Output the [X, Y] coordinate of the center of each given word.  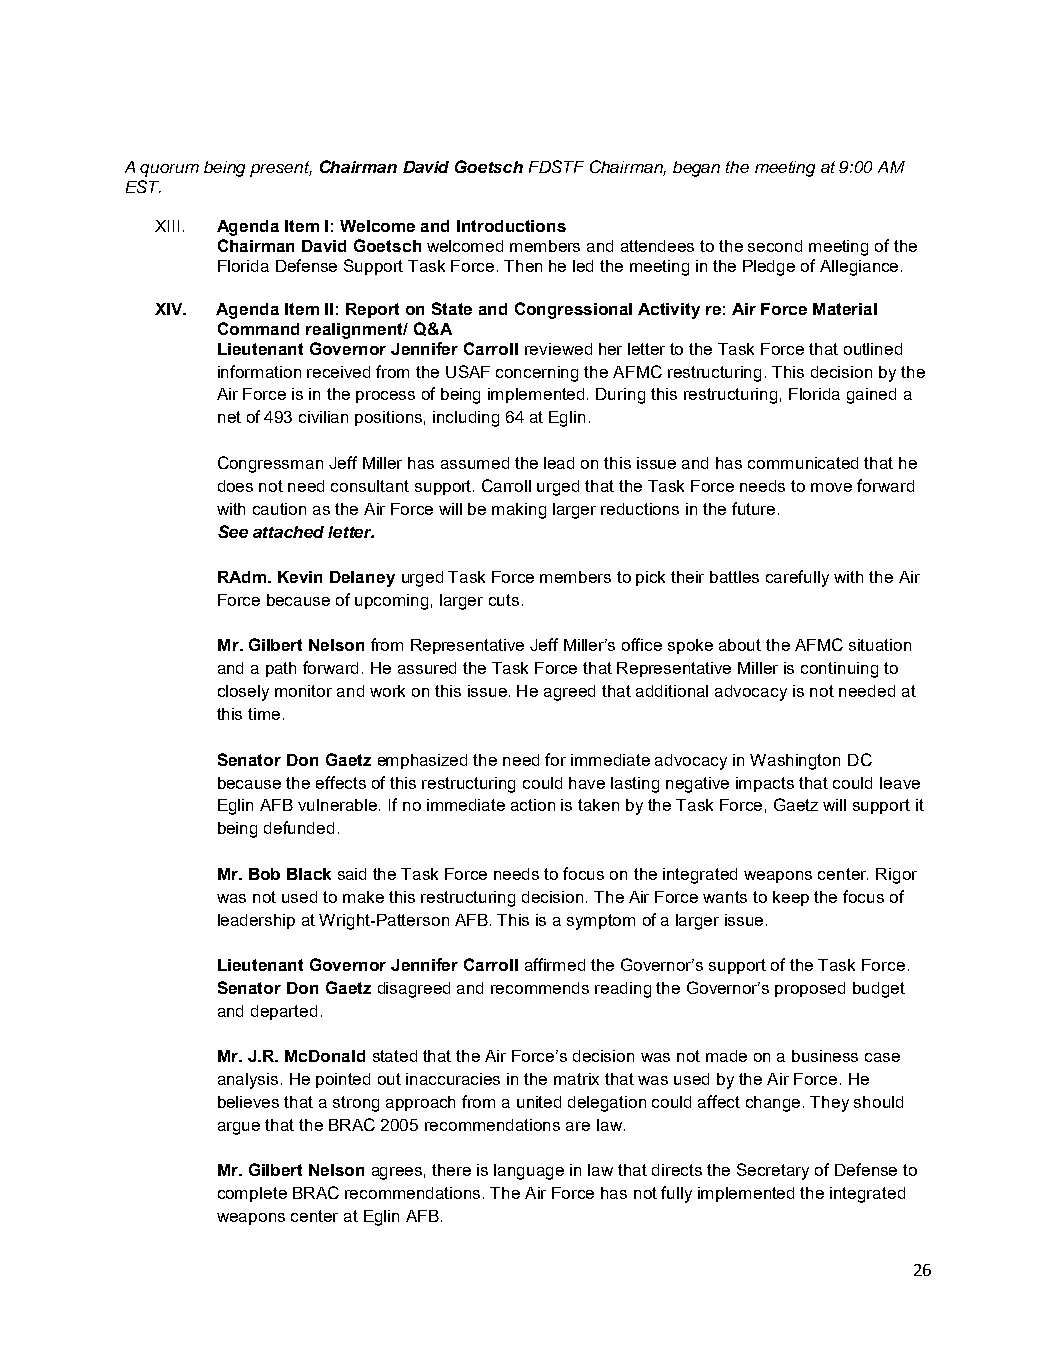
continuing [839, 670]
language [529, 1172]
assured [427, 668]
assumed [475, 463]
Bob [264, 874]
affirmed [555, 964]
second [775, 246]
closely [243, 693]
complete [252, 1194]
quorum [169, 170]
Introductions [511, 226]
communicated [803, 463]
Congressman [270, 464]
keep [791, 898]
